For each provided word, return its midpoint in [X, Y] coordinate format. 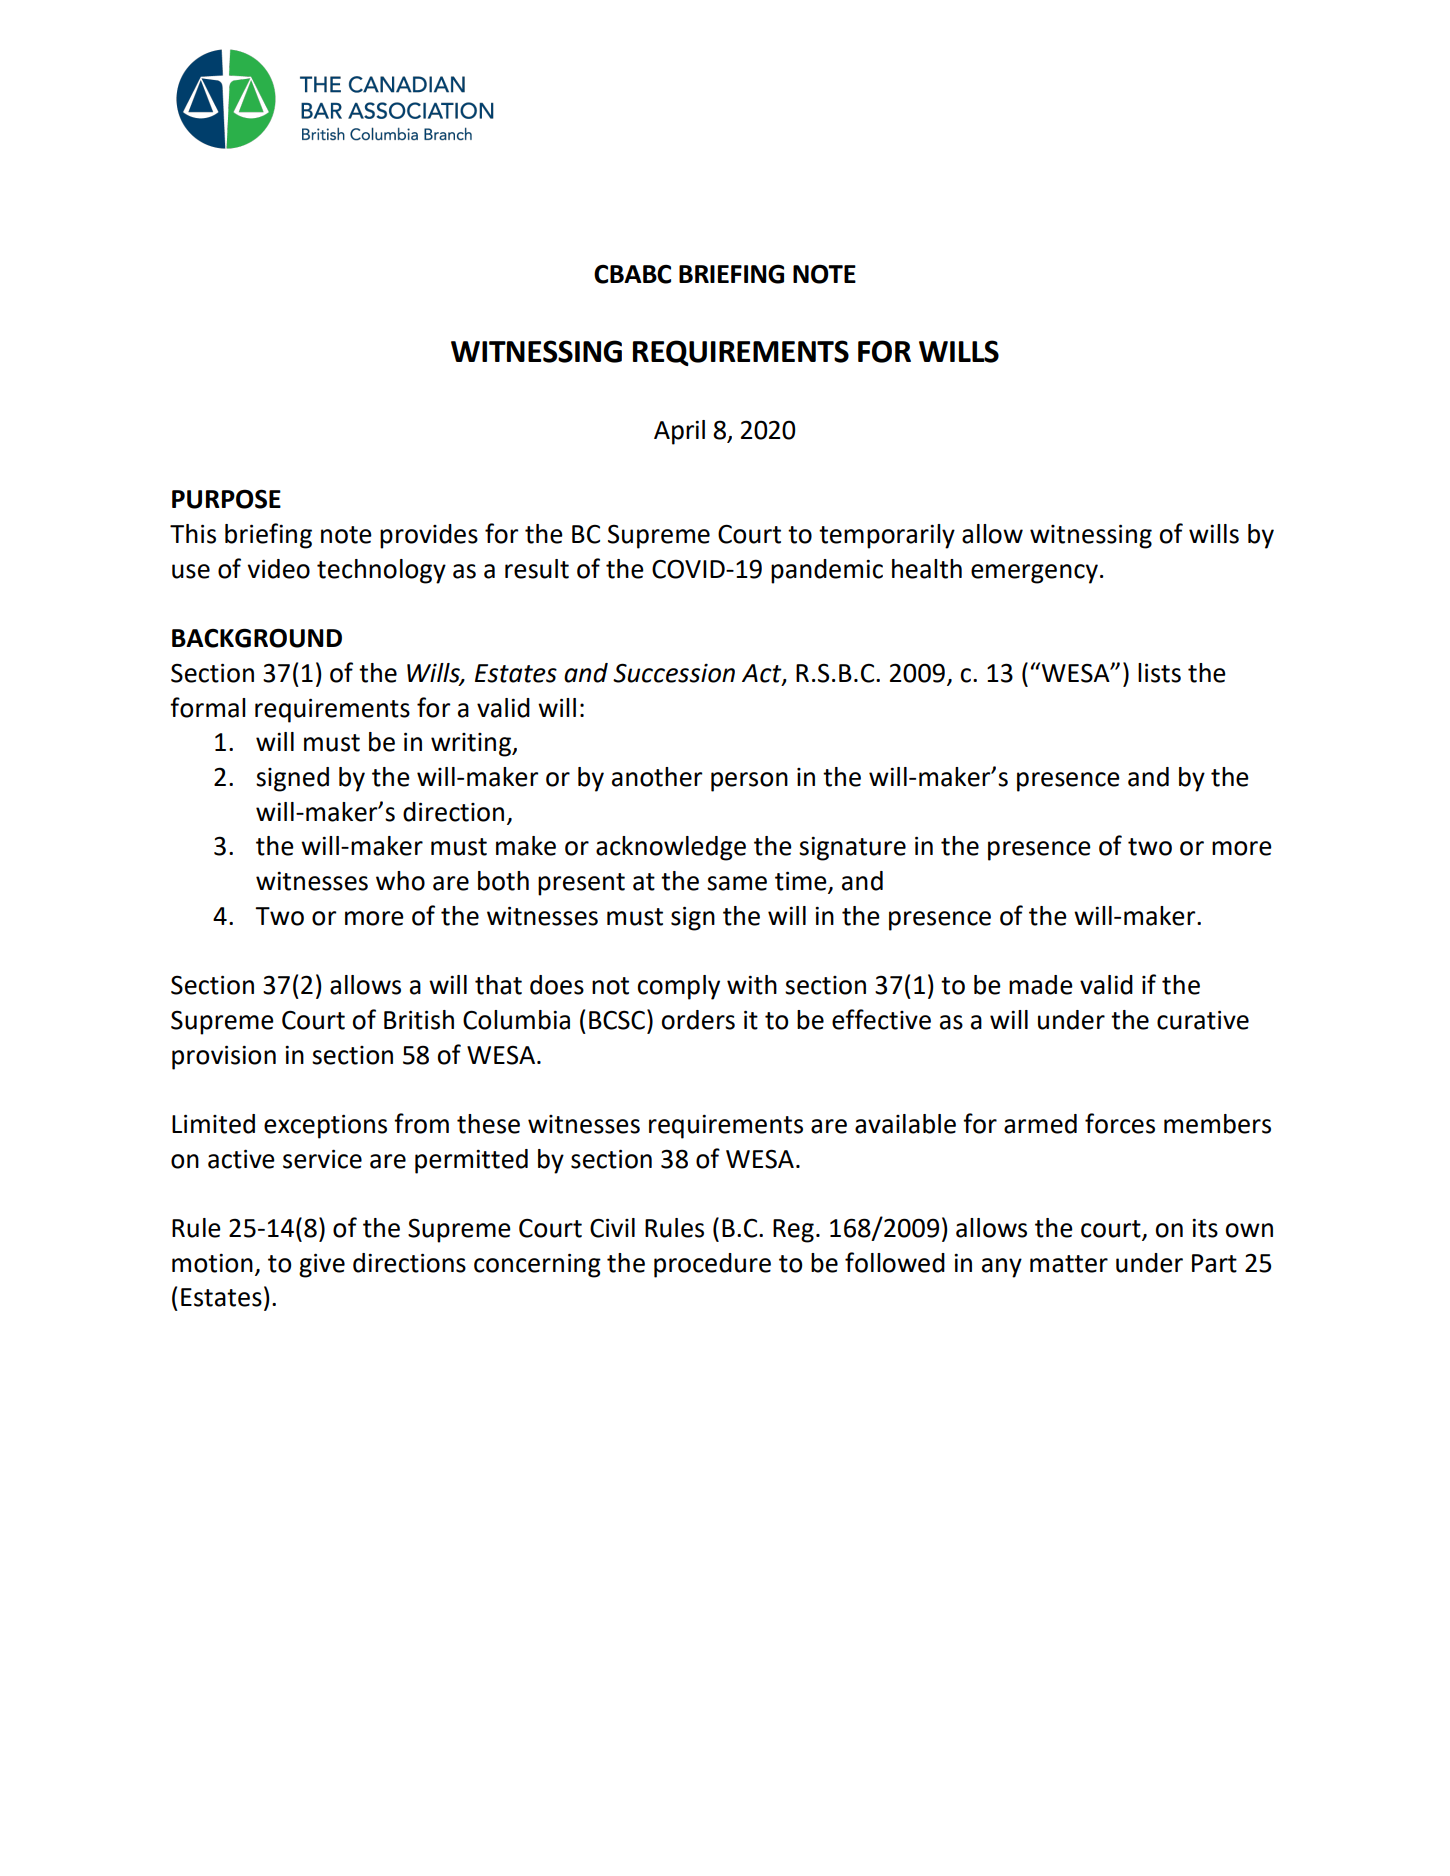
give [322, 1265]
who [400, 881]
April [679, 432]
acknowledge [671, 848]
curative [1203, 1020]
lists [1159, 673]
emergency [1034, 574]
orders [698, 1020]
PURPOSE [226, 499]
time [802, 882]
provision [224, 1057]
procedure [712, 1265]
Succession [674, 673]
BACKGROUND [257, 638]
